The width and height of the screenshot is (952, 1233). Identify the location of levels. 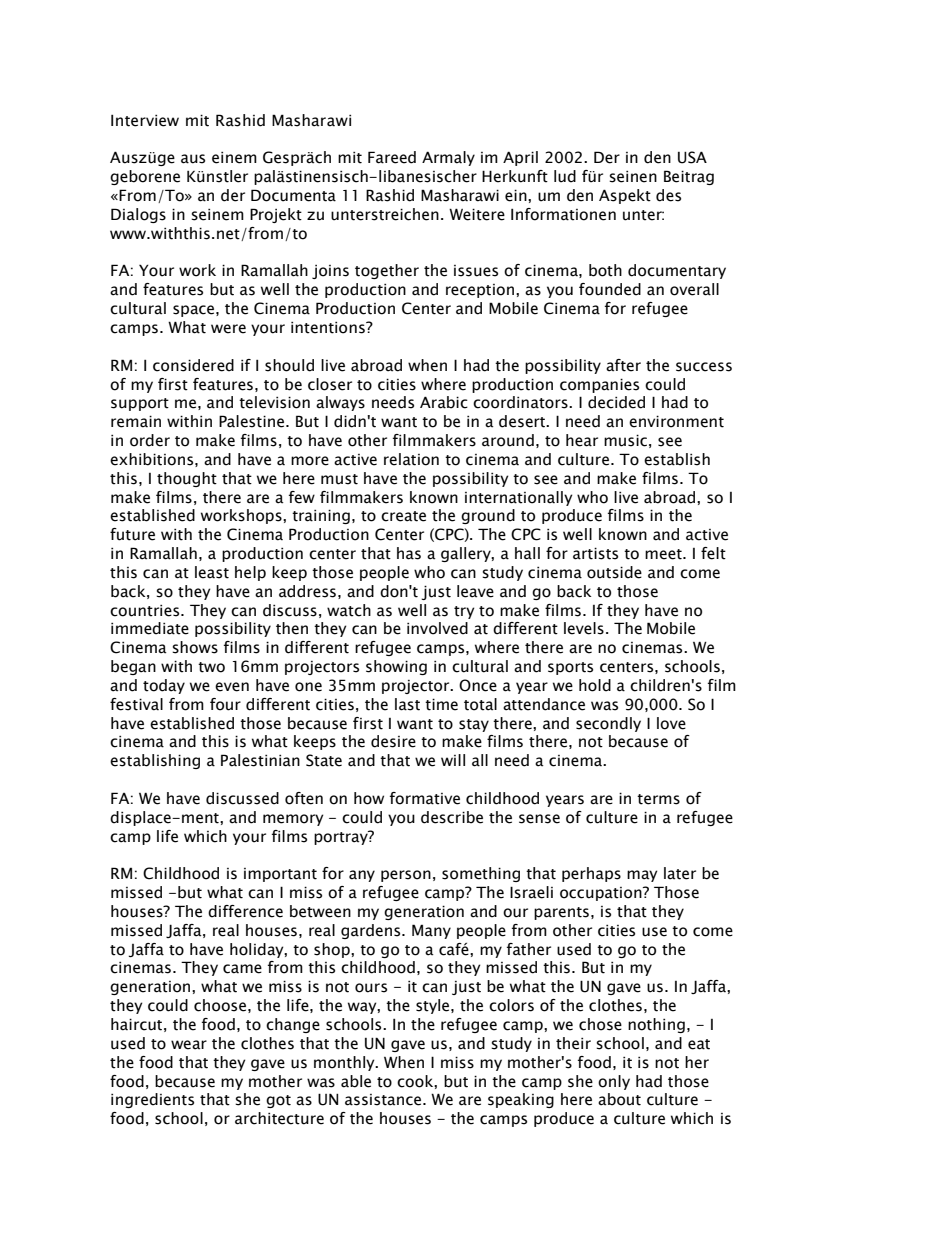
(584, 628).
